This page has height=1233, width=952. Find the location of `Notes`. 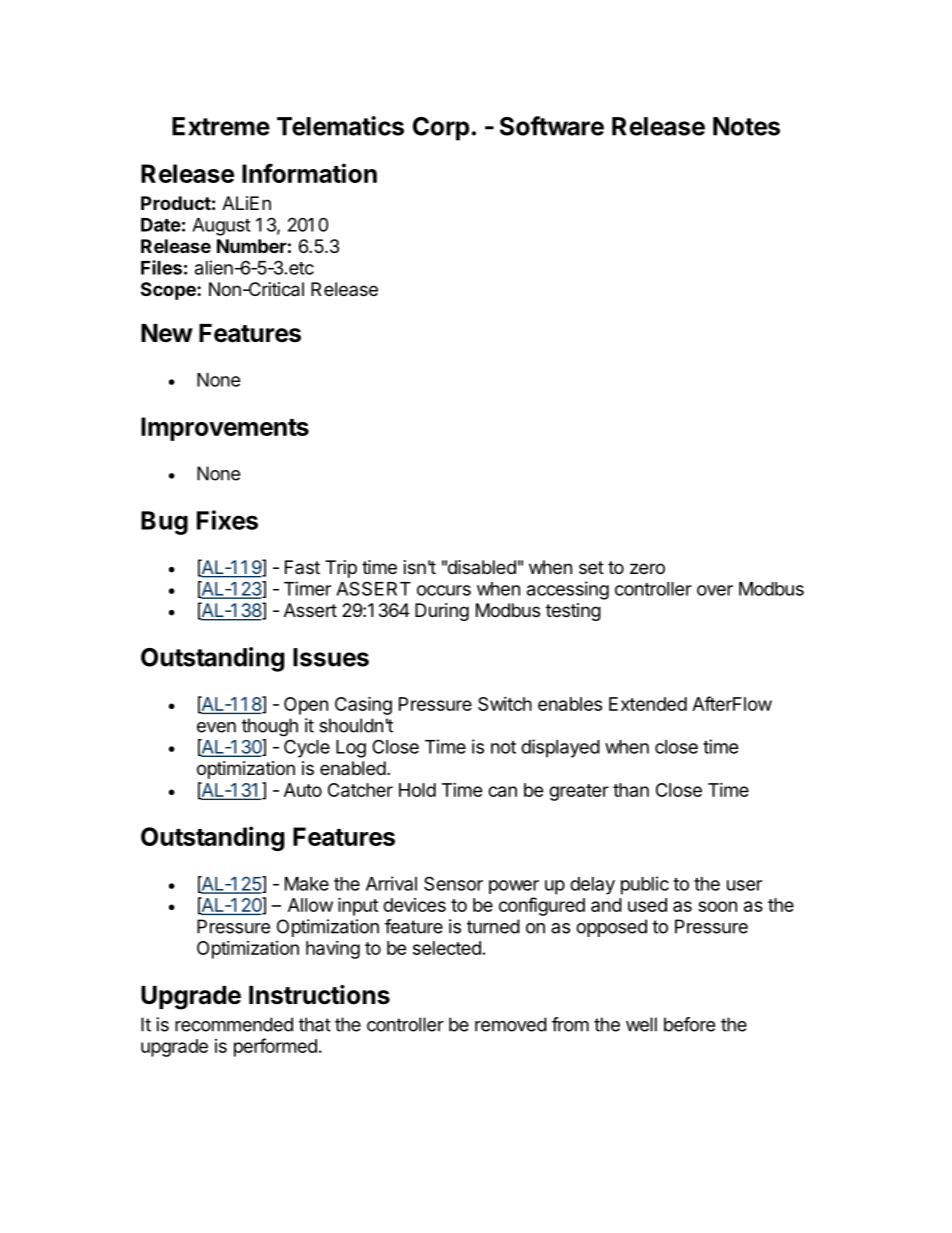

Notes is located at coordinates (746, 126).
